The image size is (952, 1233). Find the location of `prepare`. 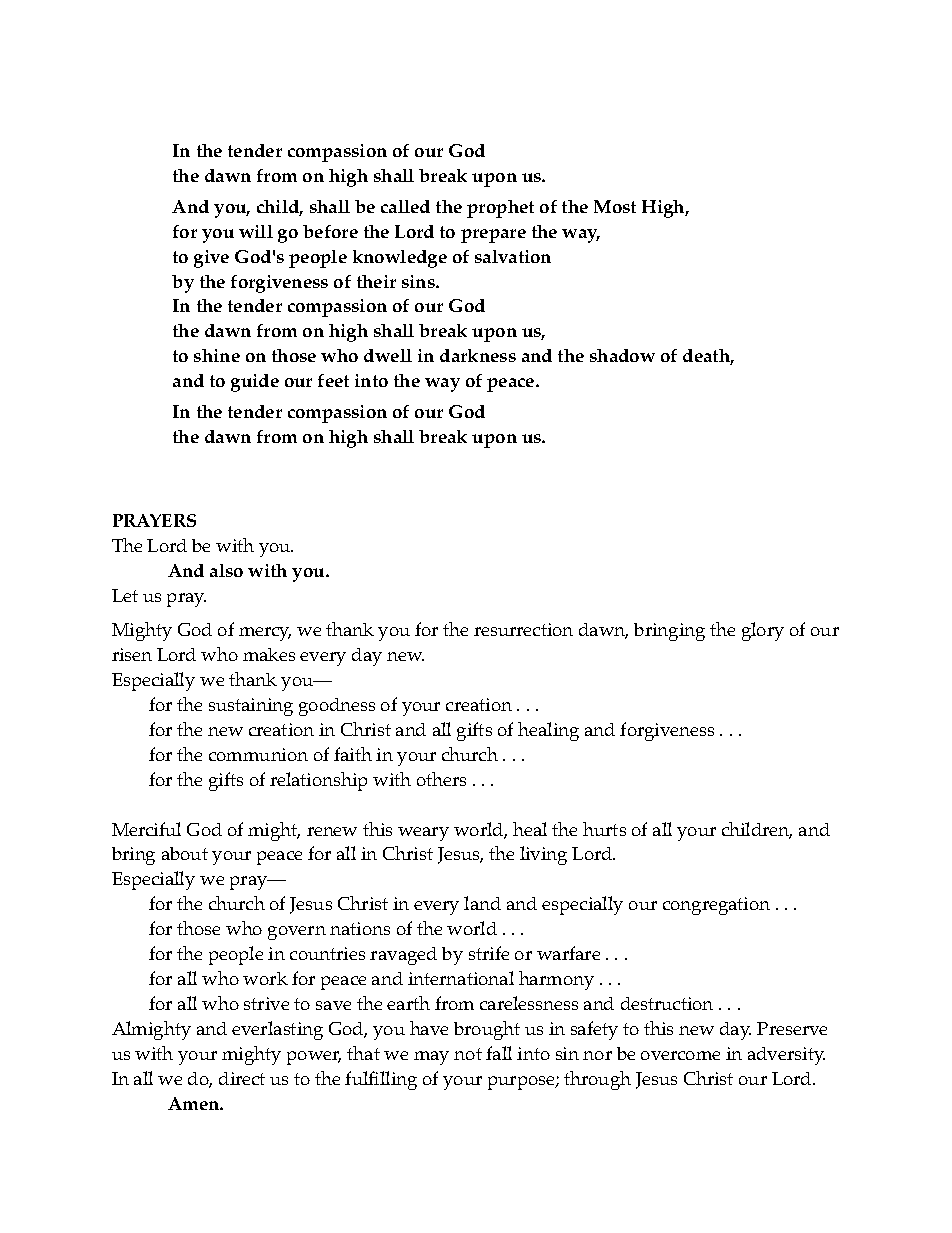

prepare is located at coordinates (493, 236).
